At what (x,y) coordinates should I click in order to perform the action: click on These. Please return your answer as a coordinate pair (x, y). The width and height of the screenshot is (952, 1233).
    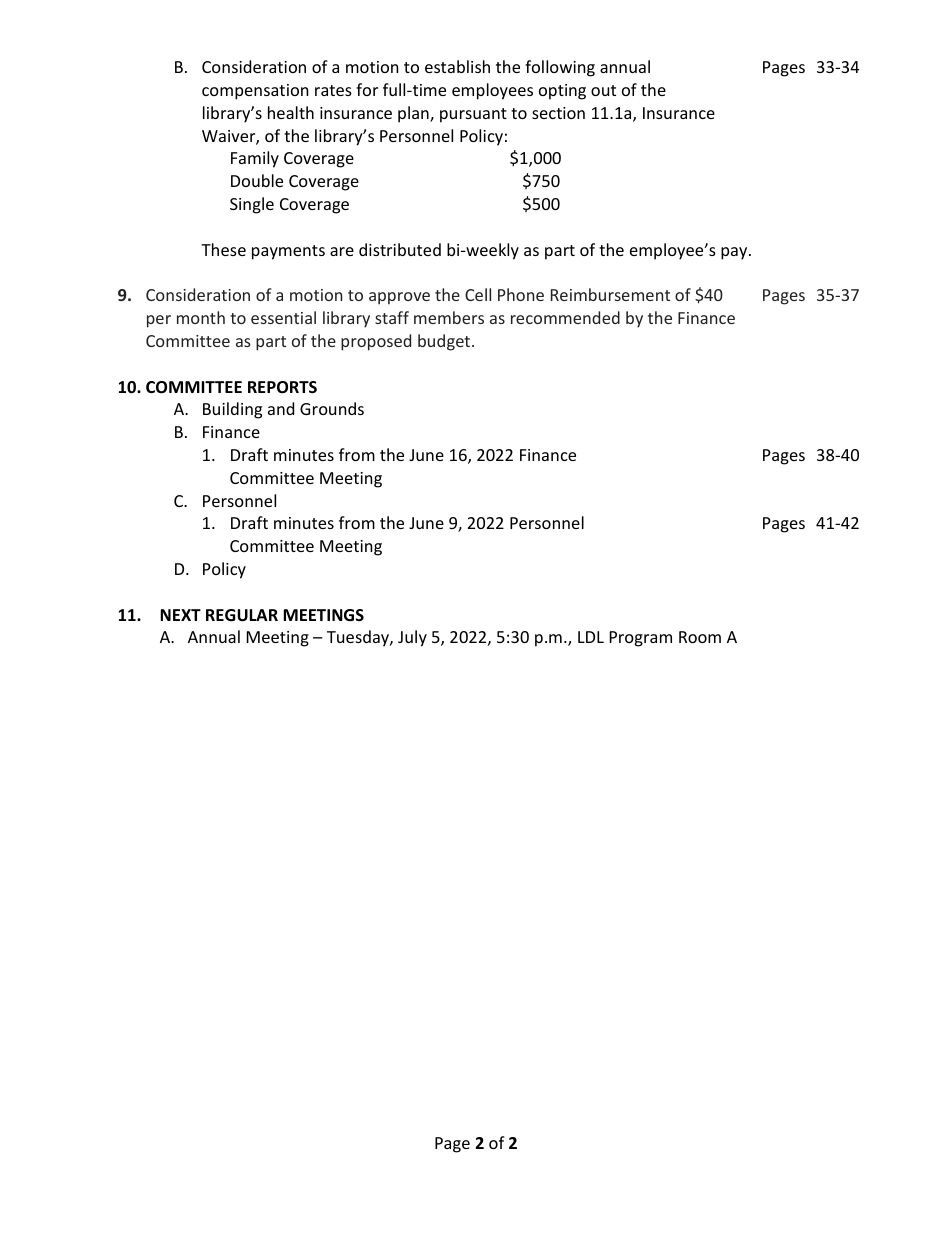
    Looking at the image, I should click on (223, 249).
